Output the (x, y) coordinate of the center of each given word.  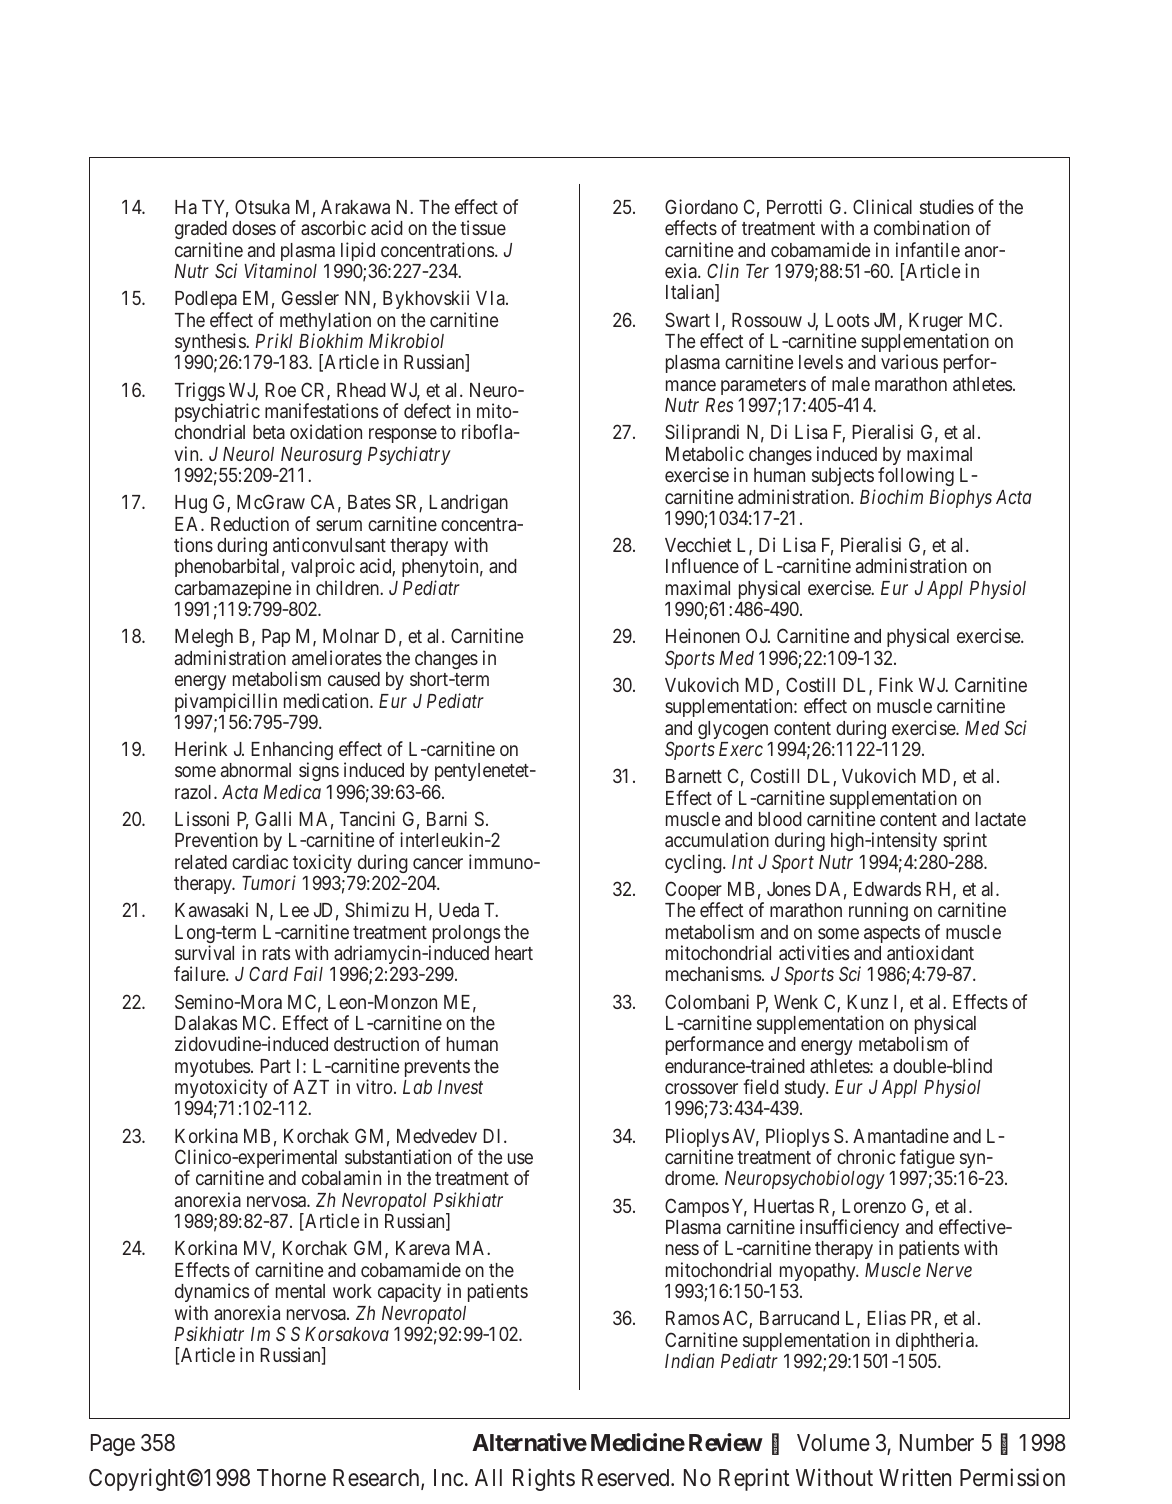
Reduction (250, 523)
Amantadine (901, 1135)
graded (201, 232)
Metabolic (705, 453)
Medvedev (437, 1136)
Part (275, 1066)
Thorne (291, 1477)
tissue (483, 227)
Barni (447, 818)
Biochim (891, 496)
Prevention (216, 839)
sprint (965, 843)
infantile (928, 249)
